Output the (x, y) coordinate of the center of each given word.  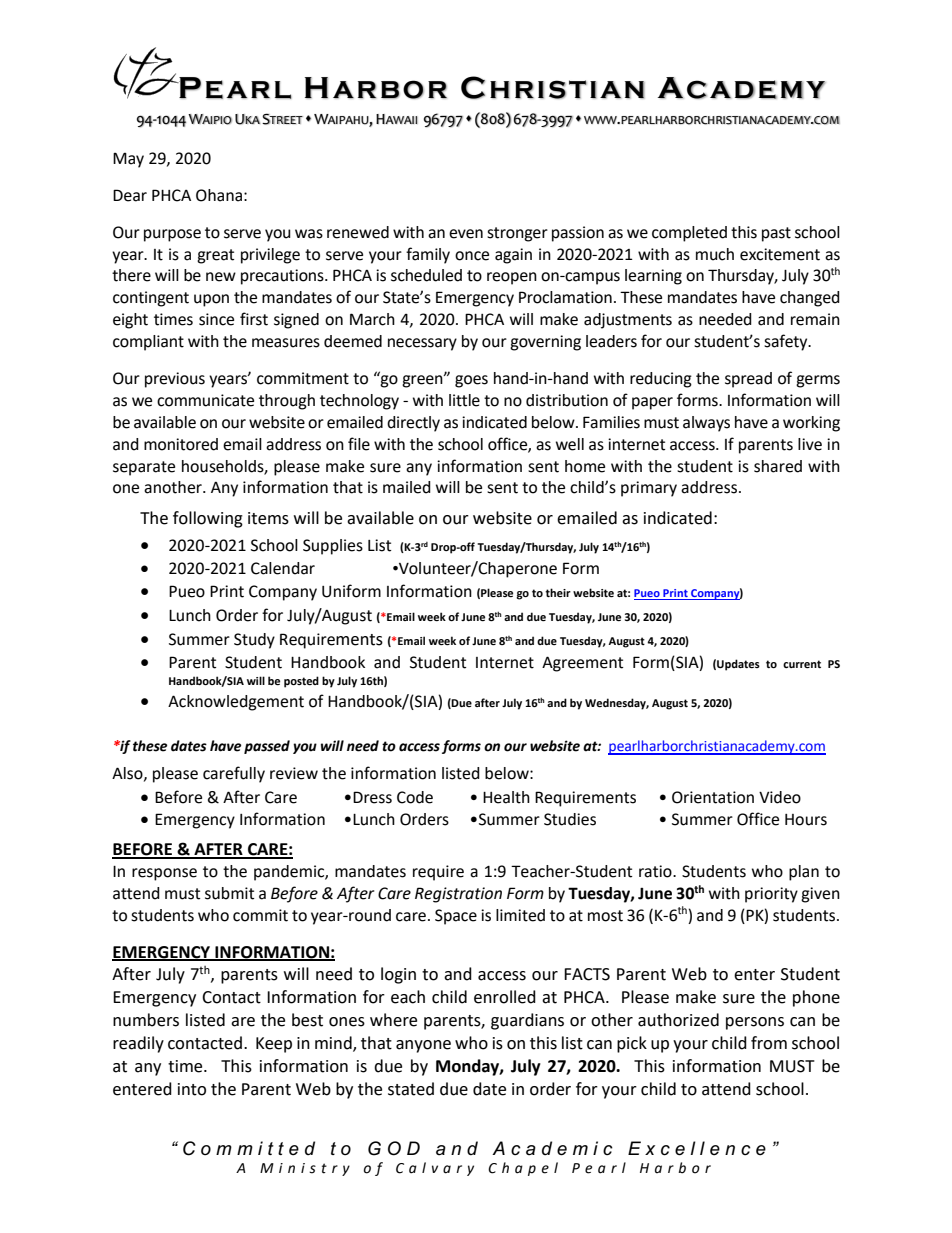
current (802, 664)
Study (254, 641)
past (776, 234)
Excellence (697, 1148)
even (466, 234)
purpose (172, 235)
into (192, 1089)
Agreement (582, 664)
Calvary (435, 1169)
